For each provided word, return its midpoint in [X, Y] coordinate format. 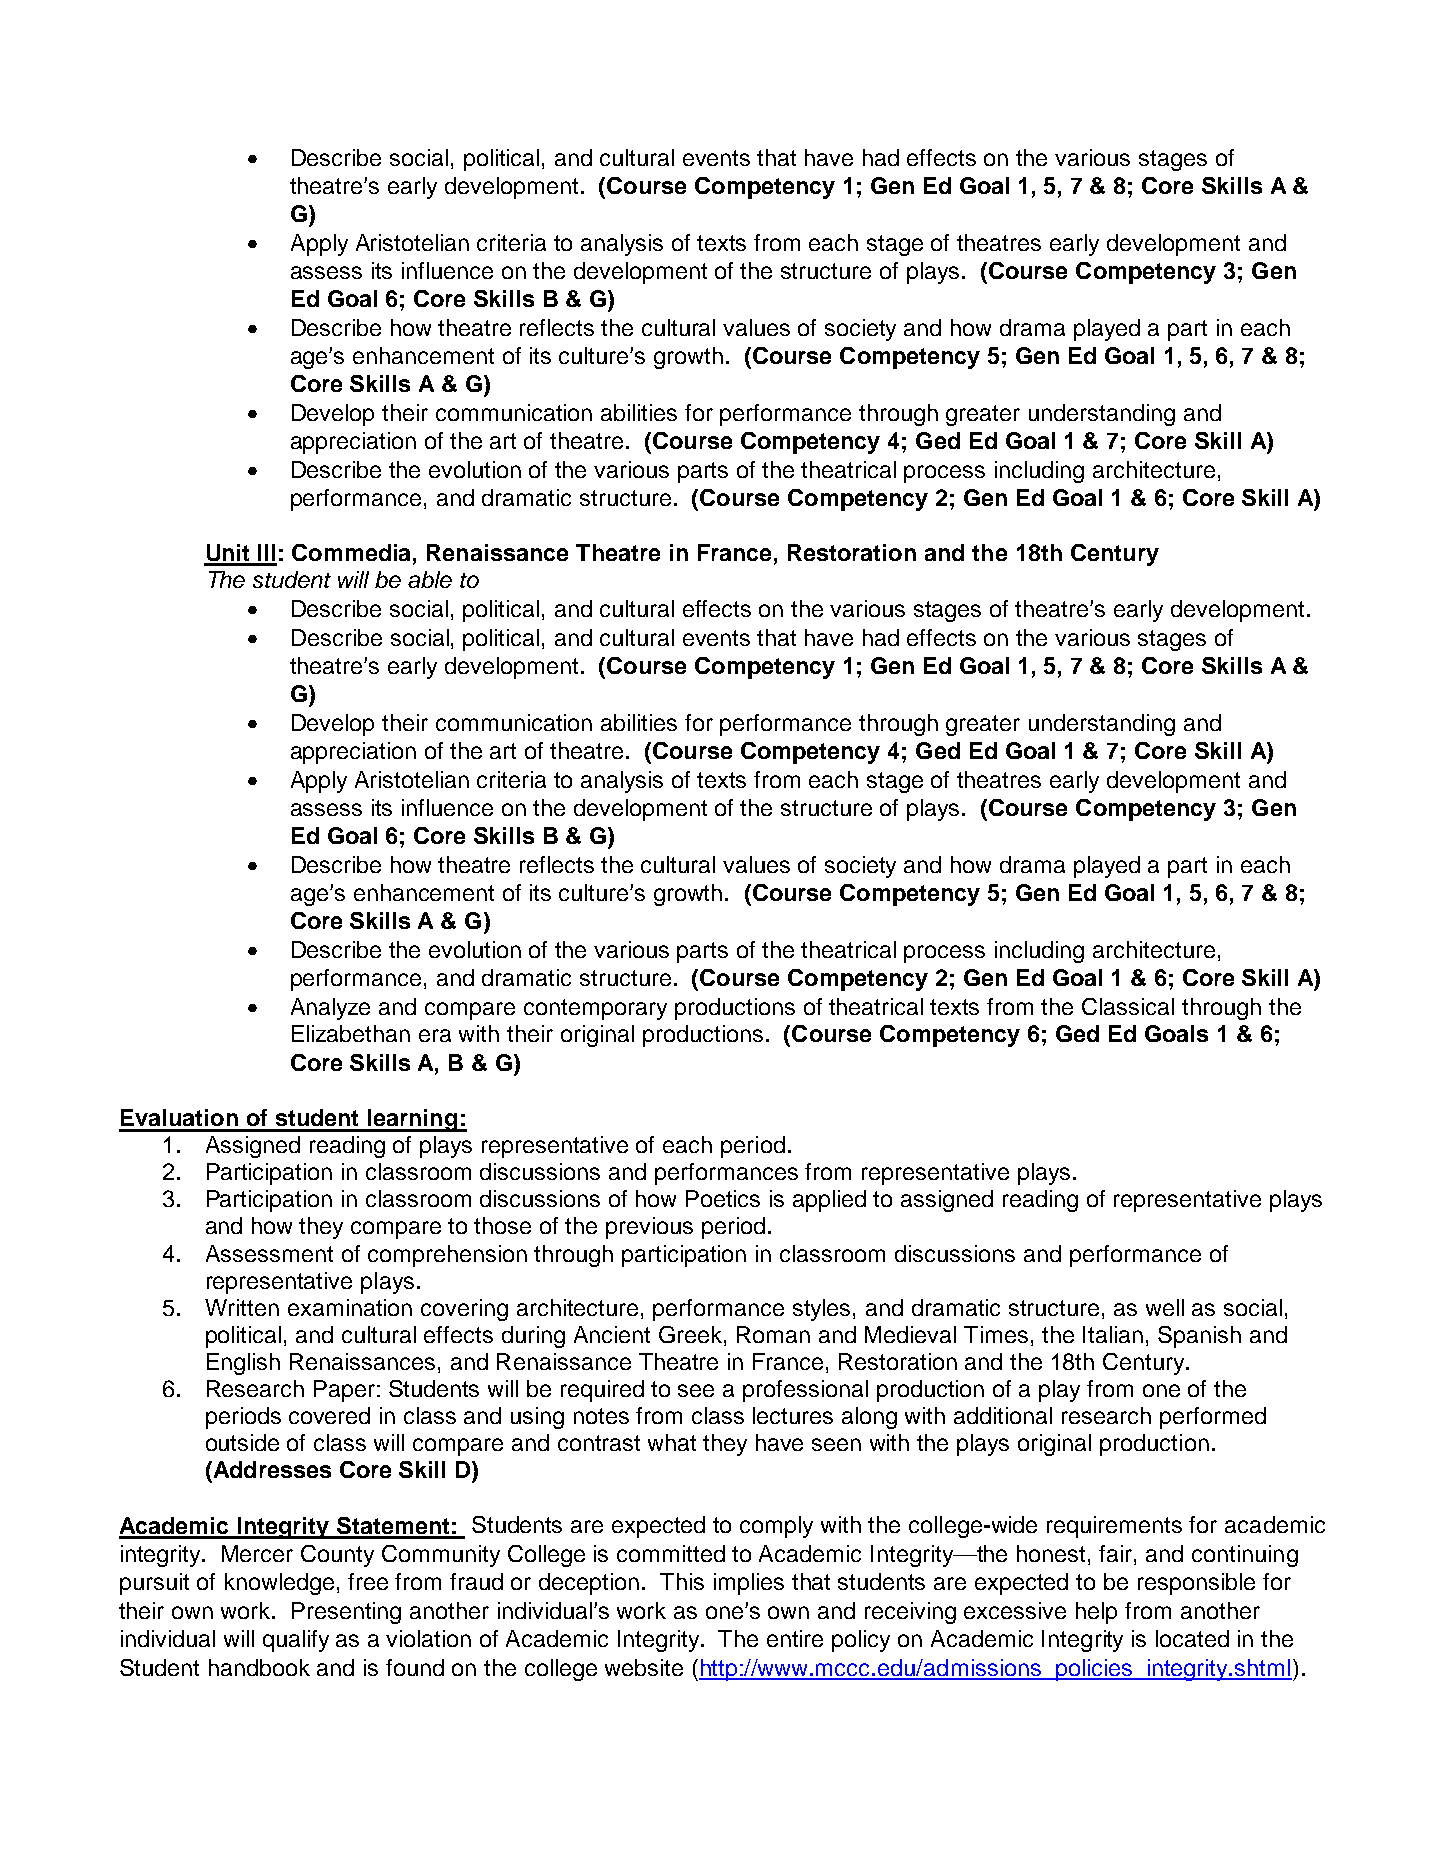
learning [412, 1120]
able [430, 579]
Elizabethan [351, 1033]
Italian [1113, 1334]
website [644, 1667]
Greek [692, 1334]
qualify [296, 1641]
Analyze [330, 1009]
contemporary [595, 1009]
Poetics [723, 1198]
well [1165, 1307]
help [1096, 1613]
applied [829, 1201]
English [243, 1364]
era [435, 1035]
